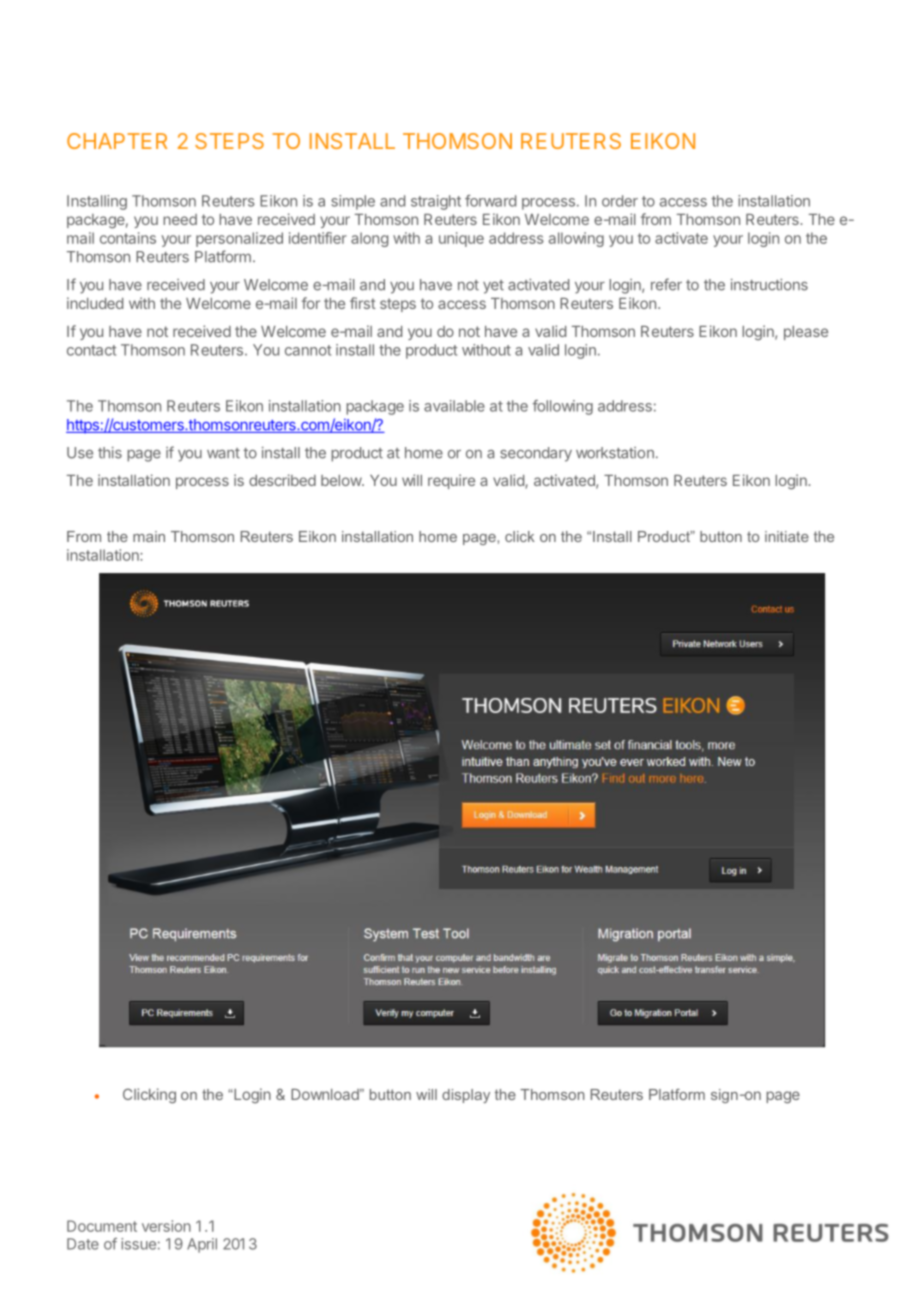  I want to click on need, so click(180, 219).
